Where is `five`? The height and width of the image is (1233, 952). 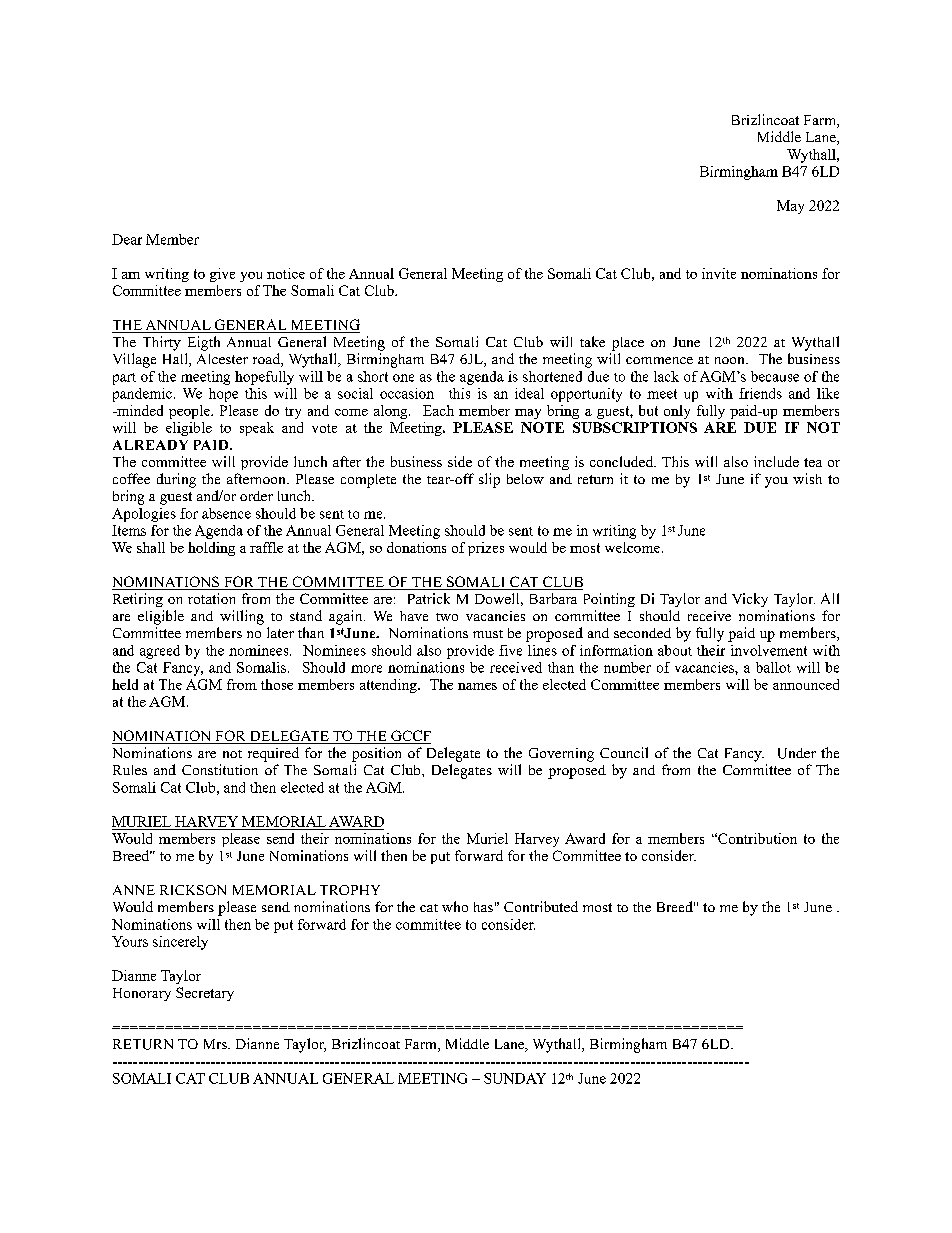
five is located at coordinates (510, 650).
